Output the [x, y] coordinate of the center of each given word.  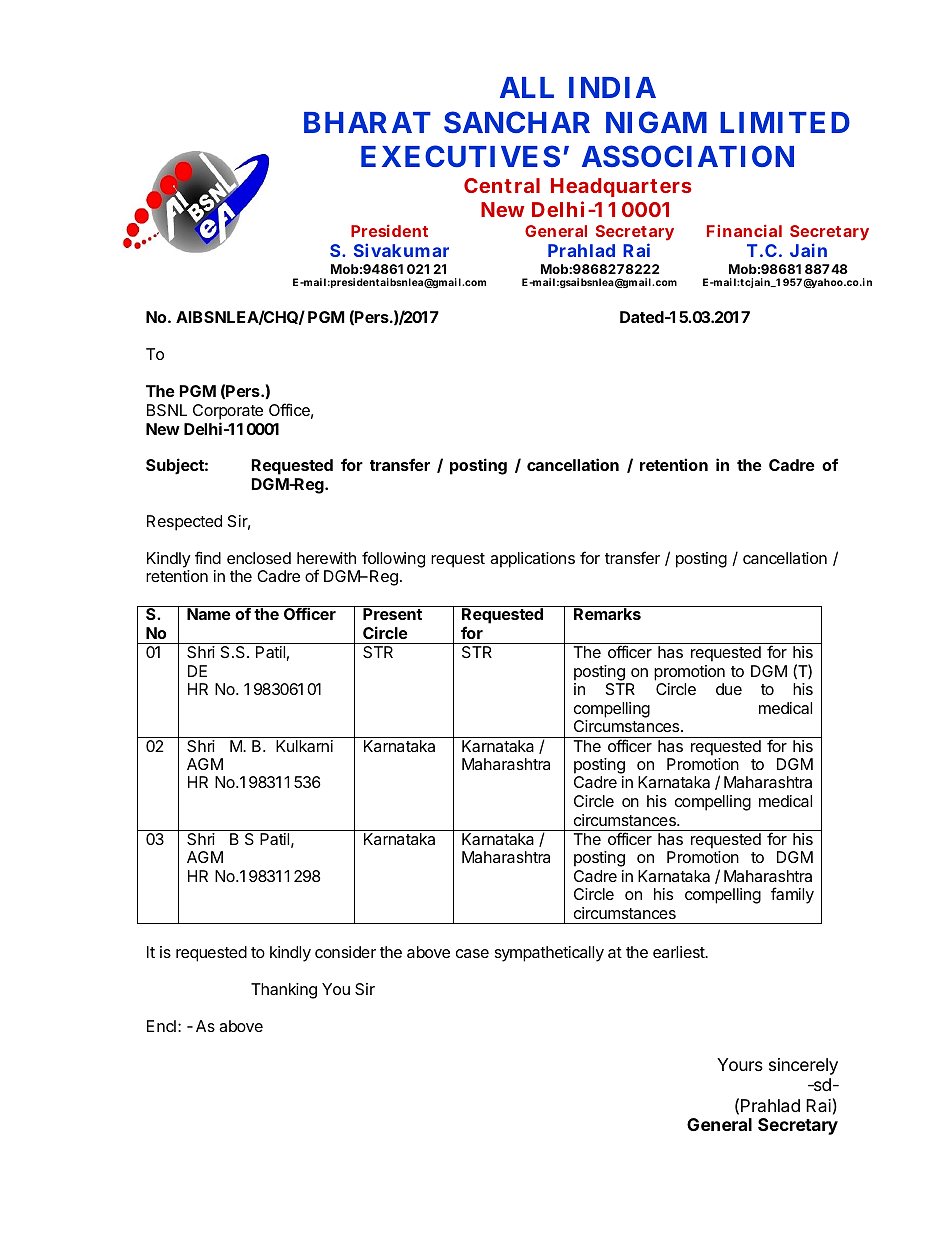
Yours [740, 1064]
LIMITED [785, 122]
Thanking [284, 991]
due [729, 689]
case [472, 953]
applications [532, 560]
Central [502, 185]
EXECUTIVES [460, 156]
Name [209, 614]
